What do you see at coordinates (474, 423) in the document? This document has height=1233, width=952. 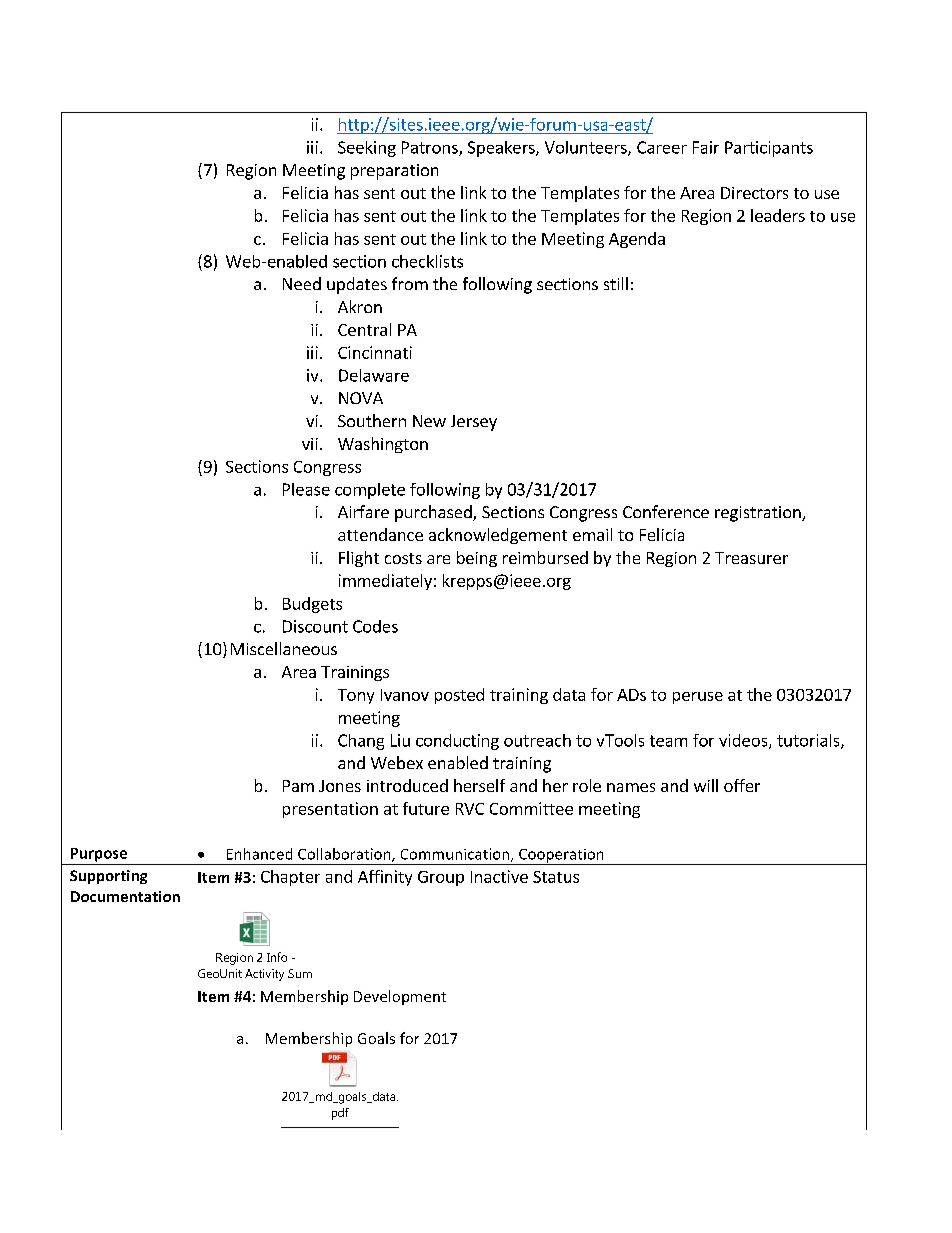 I see `Jersey` at bounding box center [474, 423].
